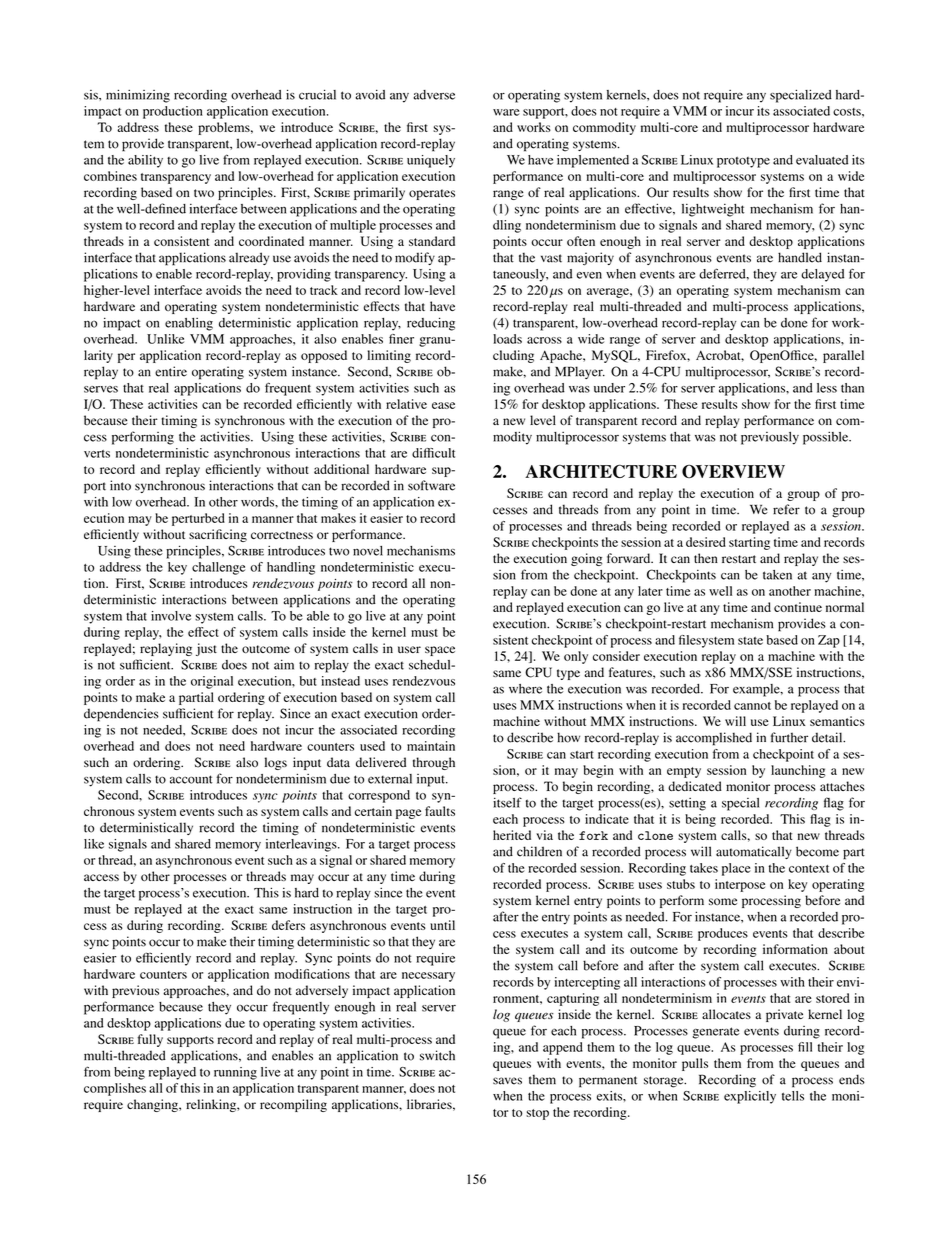 The width and height of the screenshot is (952, 1233). Describe the element at coordinates (798, 771) in the screenshot. I see `launching` at that location.
